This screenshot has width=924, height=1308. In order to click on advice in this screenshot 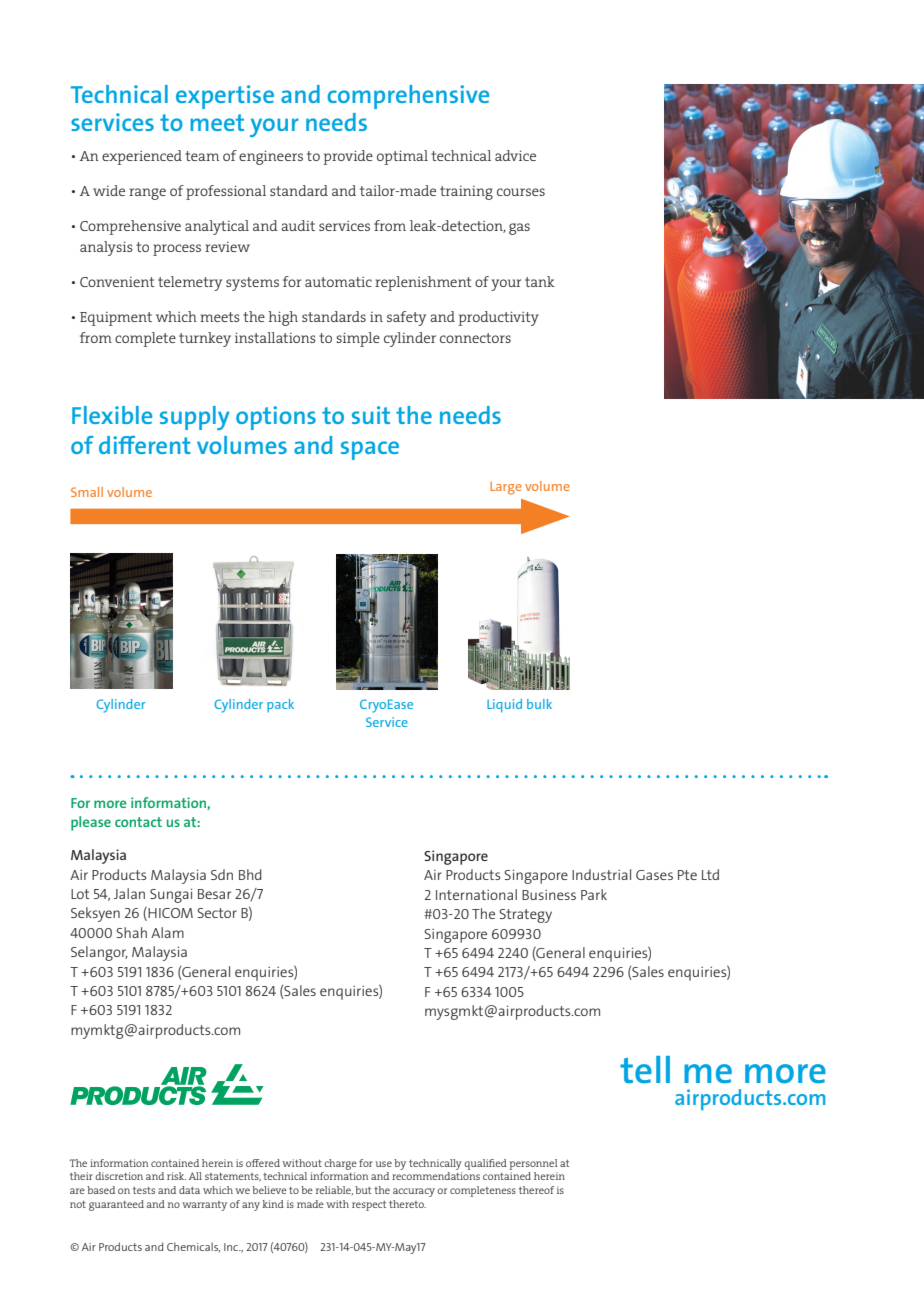, I will do `click(515, 155)`.
